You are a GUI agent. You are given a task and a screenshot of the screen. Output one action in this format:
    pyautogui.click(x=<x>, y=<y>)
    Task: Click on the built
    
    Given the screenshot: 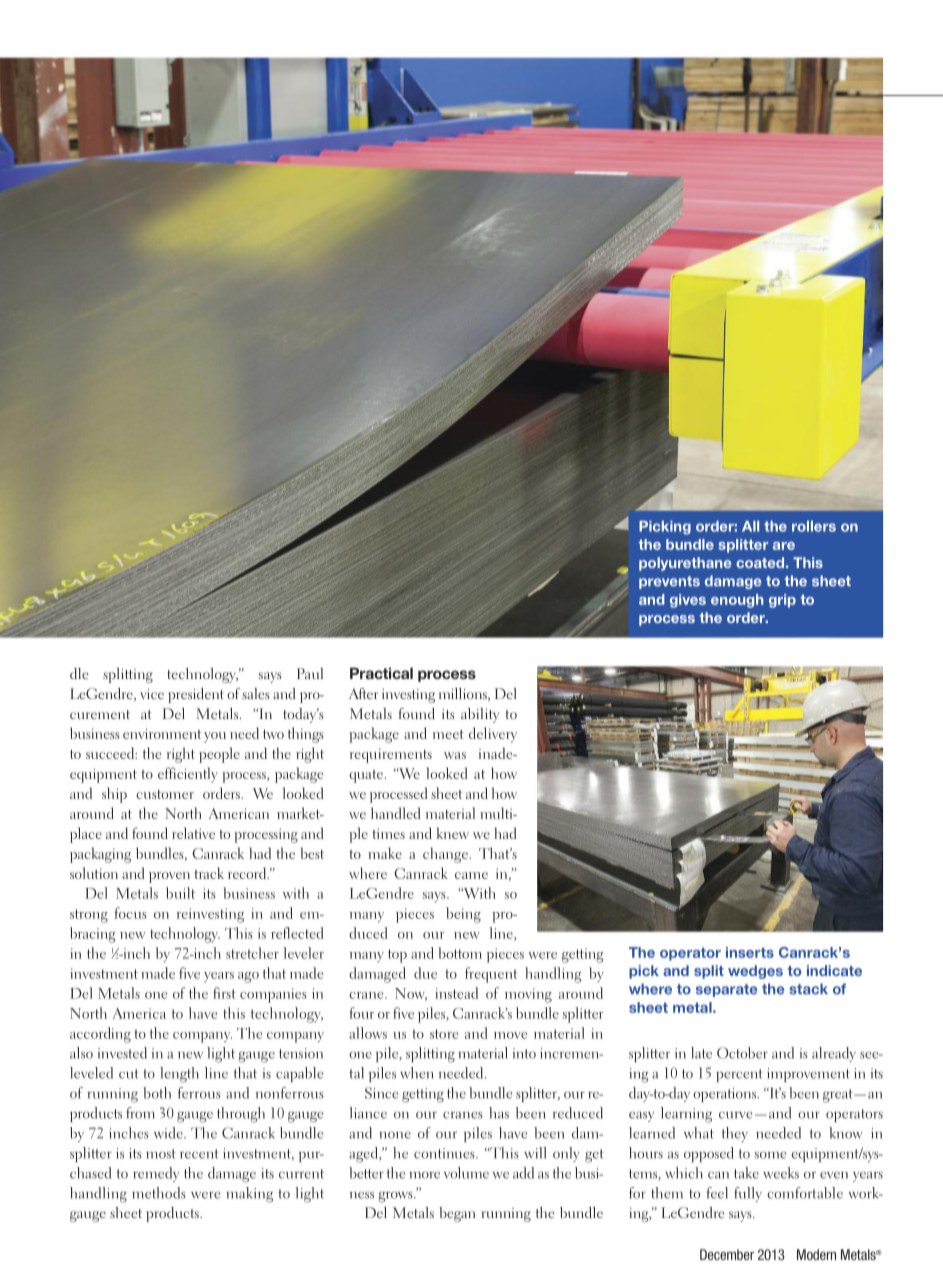 What is the action you would take?
    pyautogui.click(x=180, y=893)
